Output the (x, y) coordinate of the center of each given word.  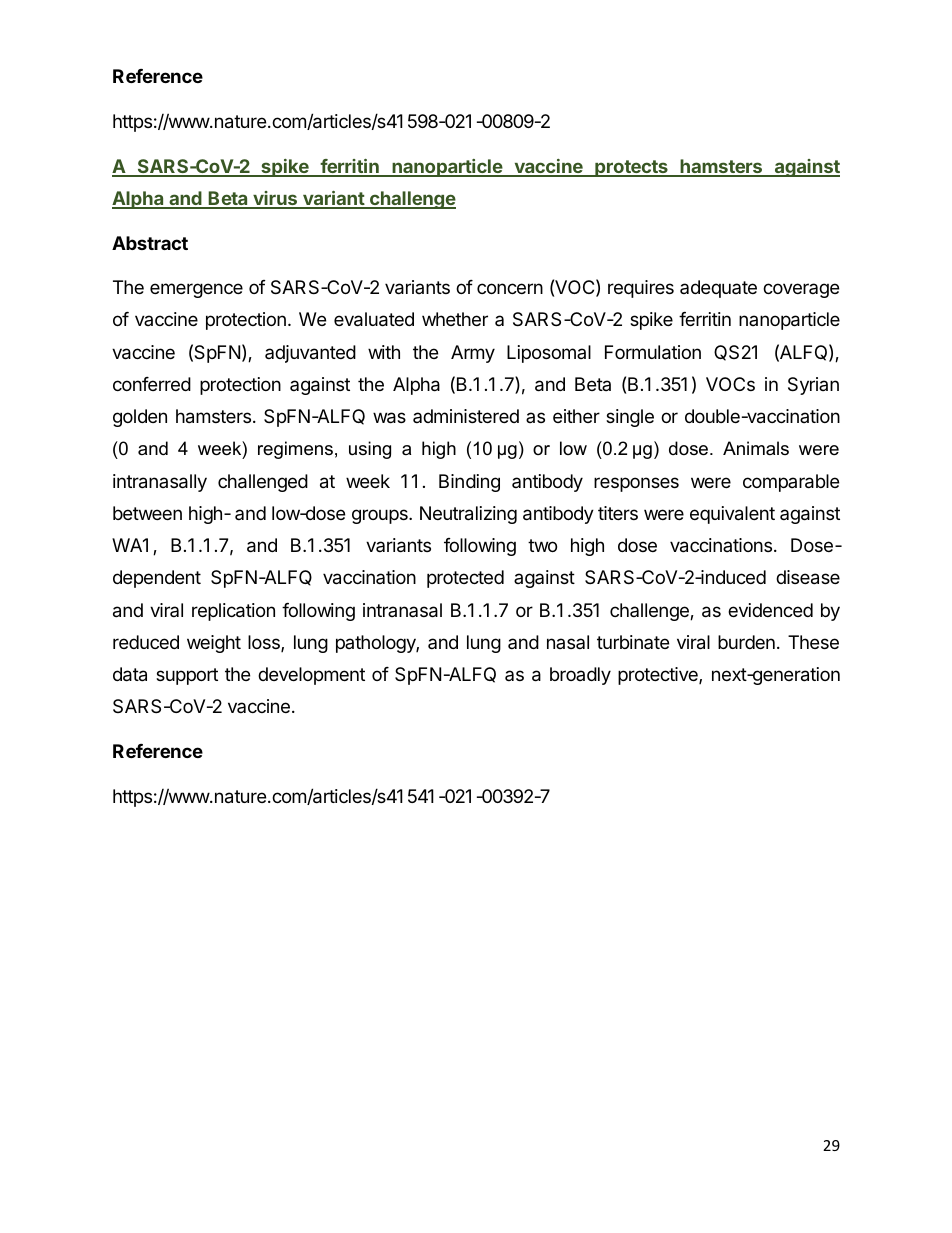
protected (465, 579)
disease (808, 577)
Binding (469, 483)
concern (510, 288)
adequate (718, 289)
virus (275, 199)
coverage (801, 290)
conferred (152, 384)
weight (214, 644)
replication (233, 612)
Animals (756, 448)
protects (631, 168)
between (147, 513)
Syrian (813, 386)
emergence (196, 290)
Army (473, 354)
